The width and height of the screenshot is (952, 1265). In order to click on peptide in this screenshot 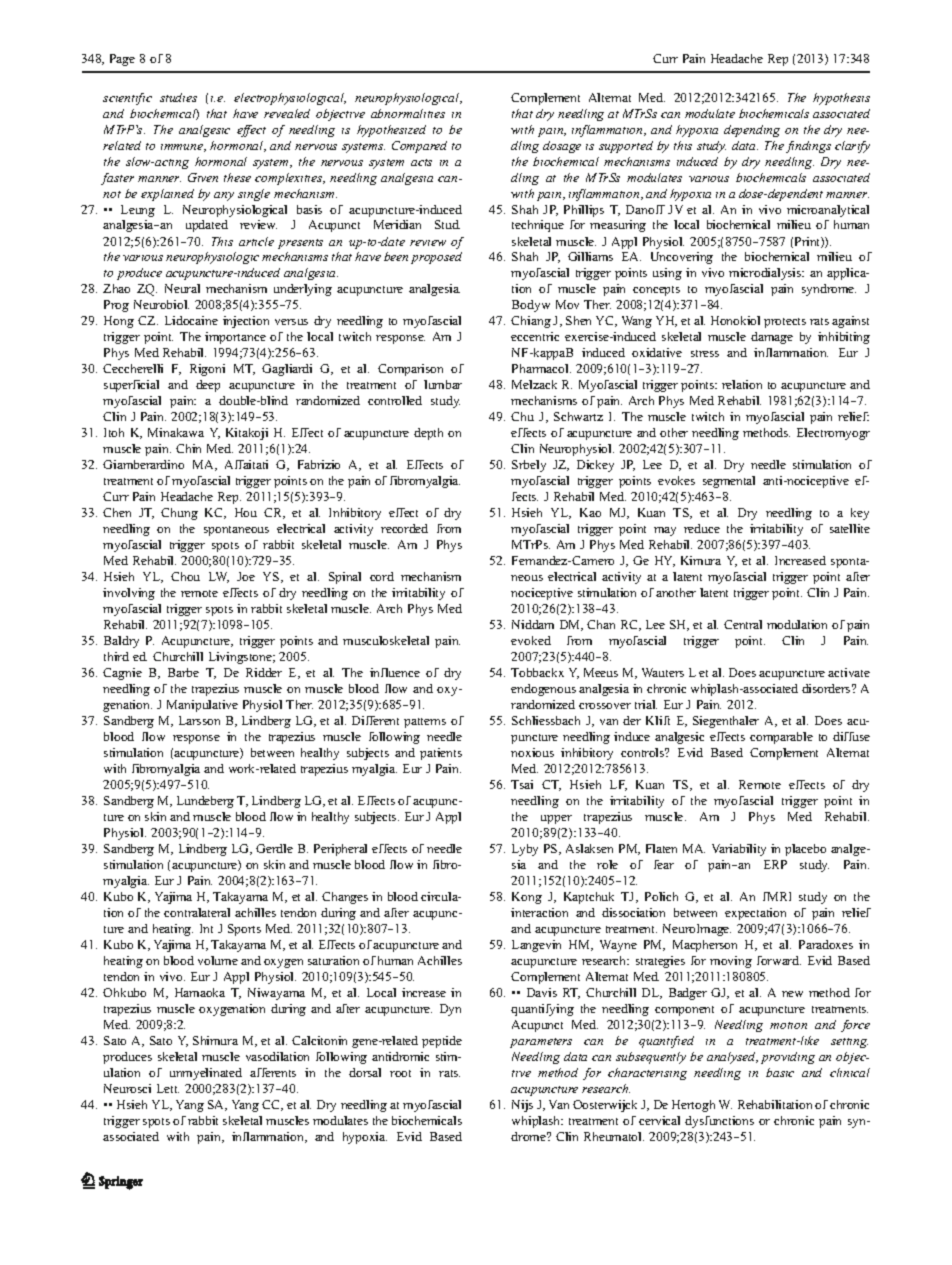, I will do `click(442, 1042)`.
